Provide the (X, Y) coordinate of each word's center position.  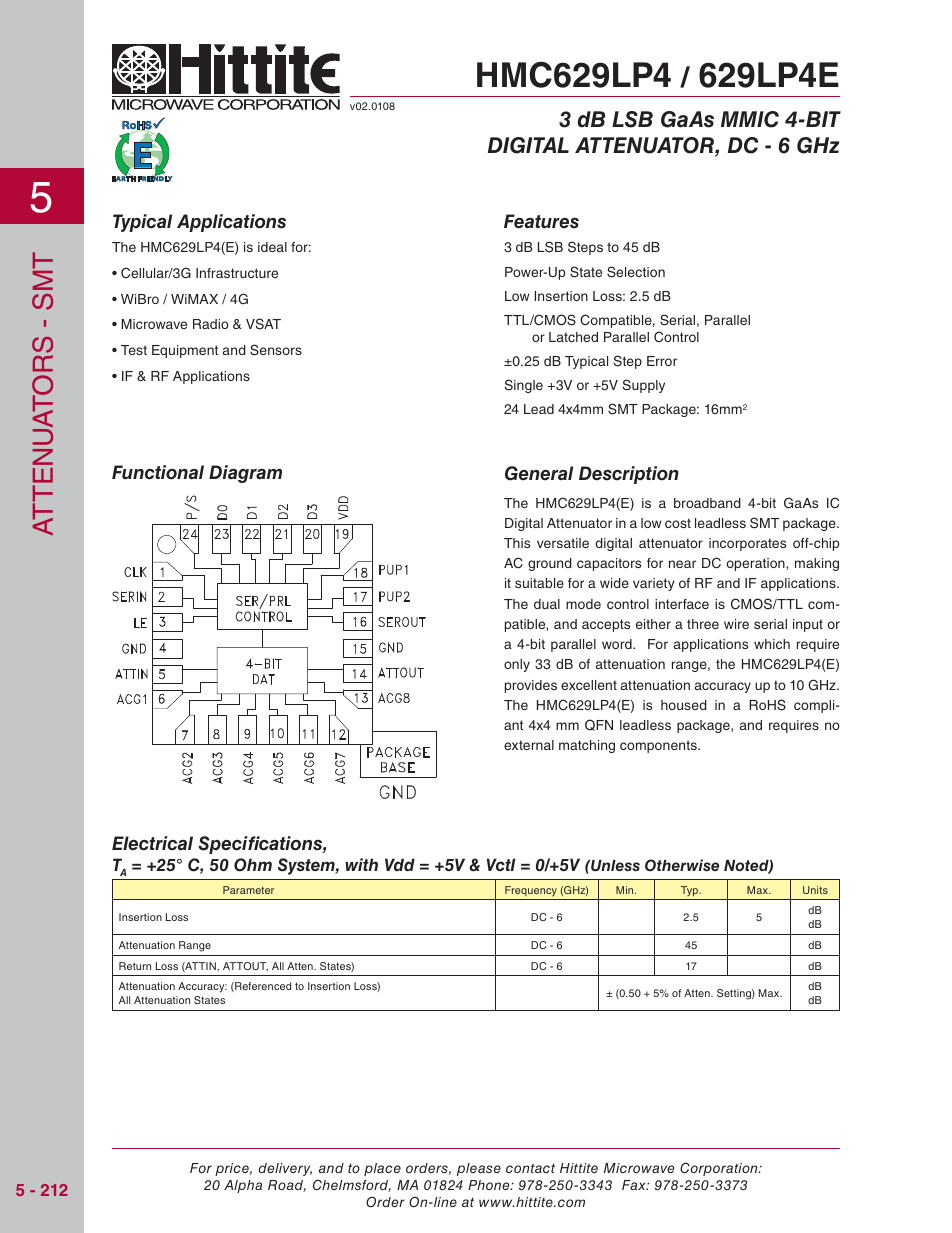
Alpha (243, 1186)
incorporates (747, 544)
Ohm (253, 865)
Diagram (245, 474)
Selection (636, 272)
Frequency (531, 891)
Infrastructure (237, 273)
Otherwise (682, 865)
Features (541, 221)
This (517, 543)
